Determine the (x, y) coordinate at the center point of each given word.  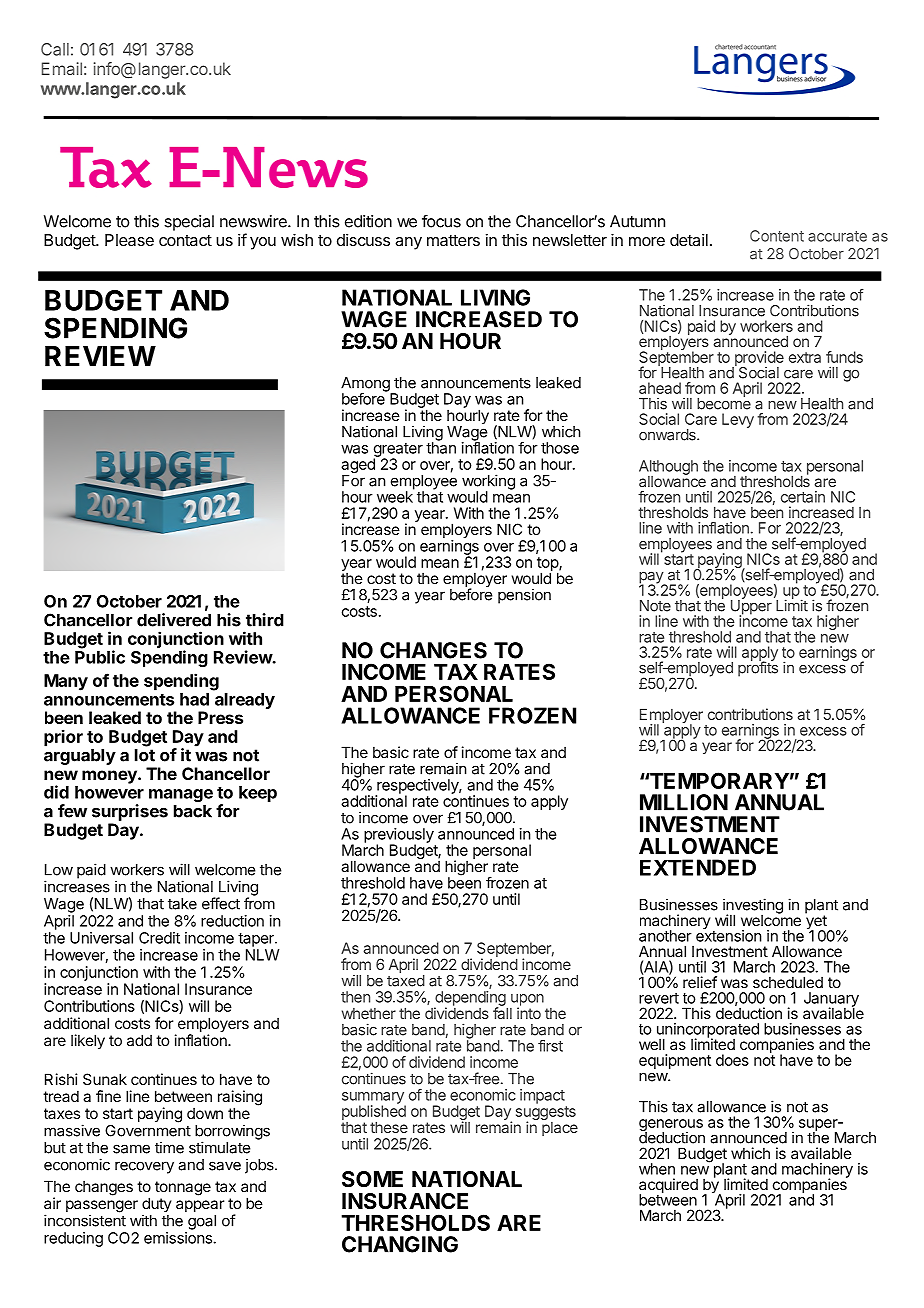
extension (729, 935)
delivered (174, 620)
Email (62, 68)
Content (777, 236)
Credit (159, 938)
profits (758, 668)
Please (129, 240)
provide (758, 359)
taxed (406, 981)
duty (157, 1206)
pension (524, 596)
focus (441, 221)
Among (366, 385)
